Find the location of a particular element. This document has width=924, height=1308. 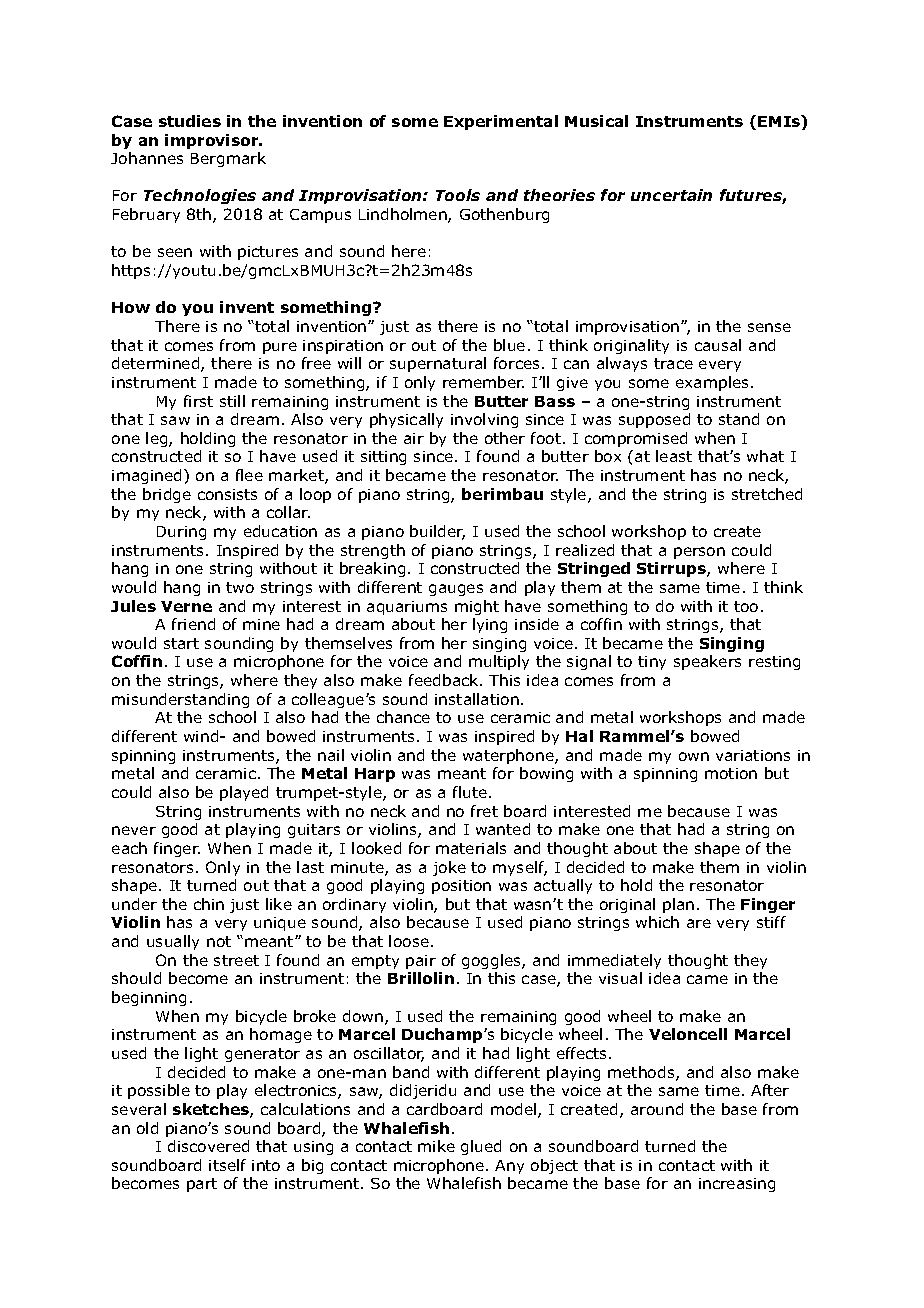

speakers is located at coordinates (707, 662).
